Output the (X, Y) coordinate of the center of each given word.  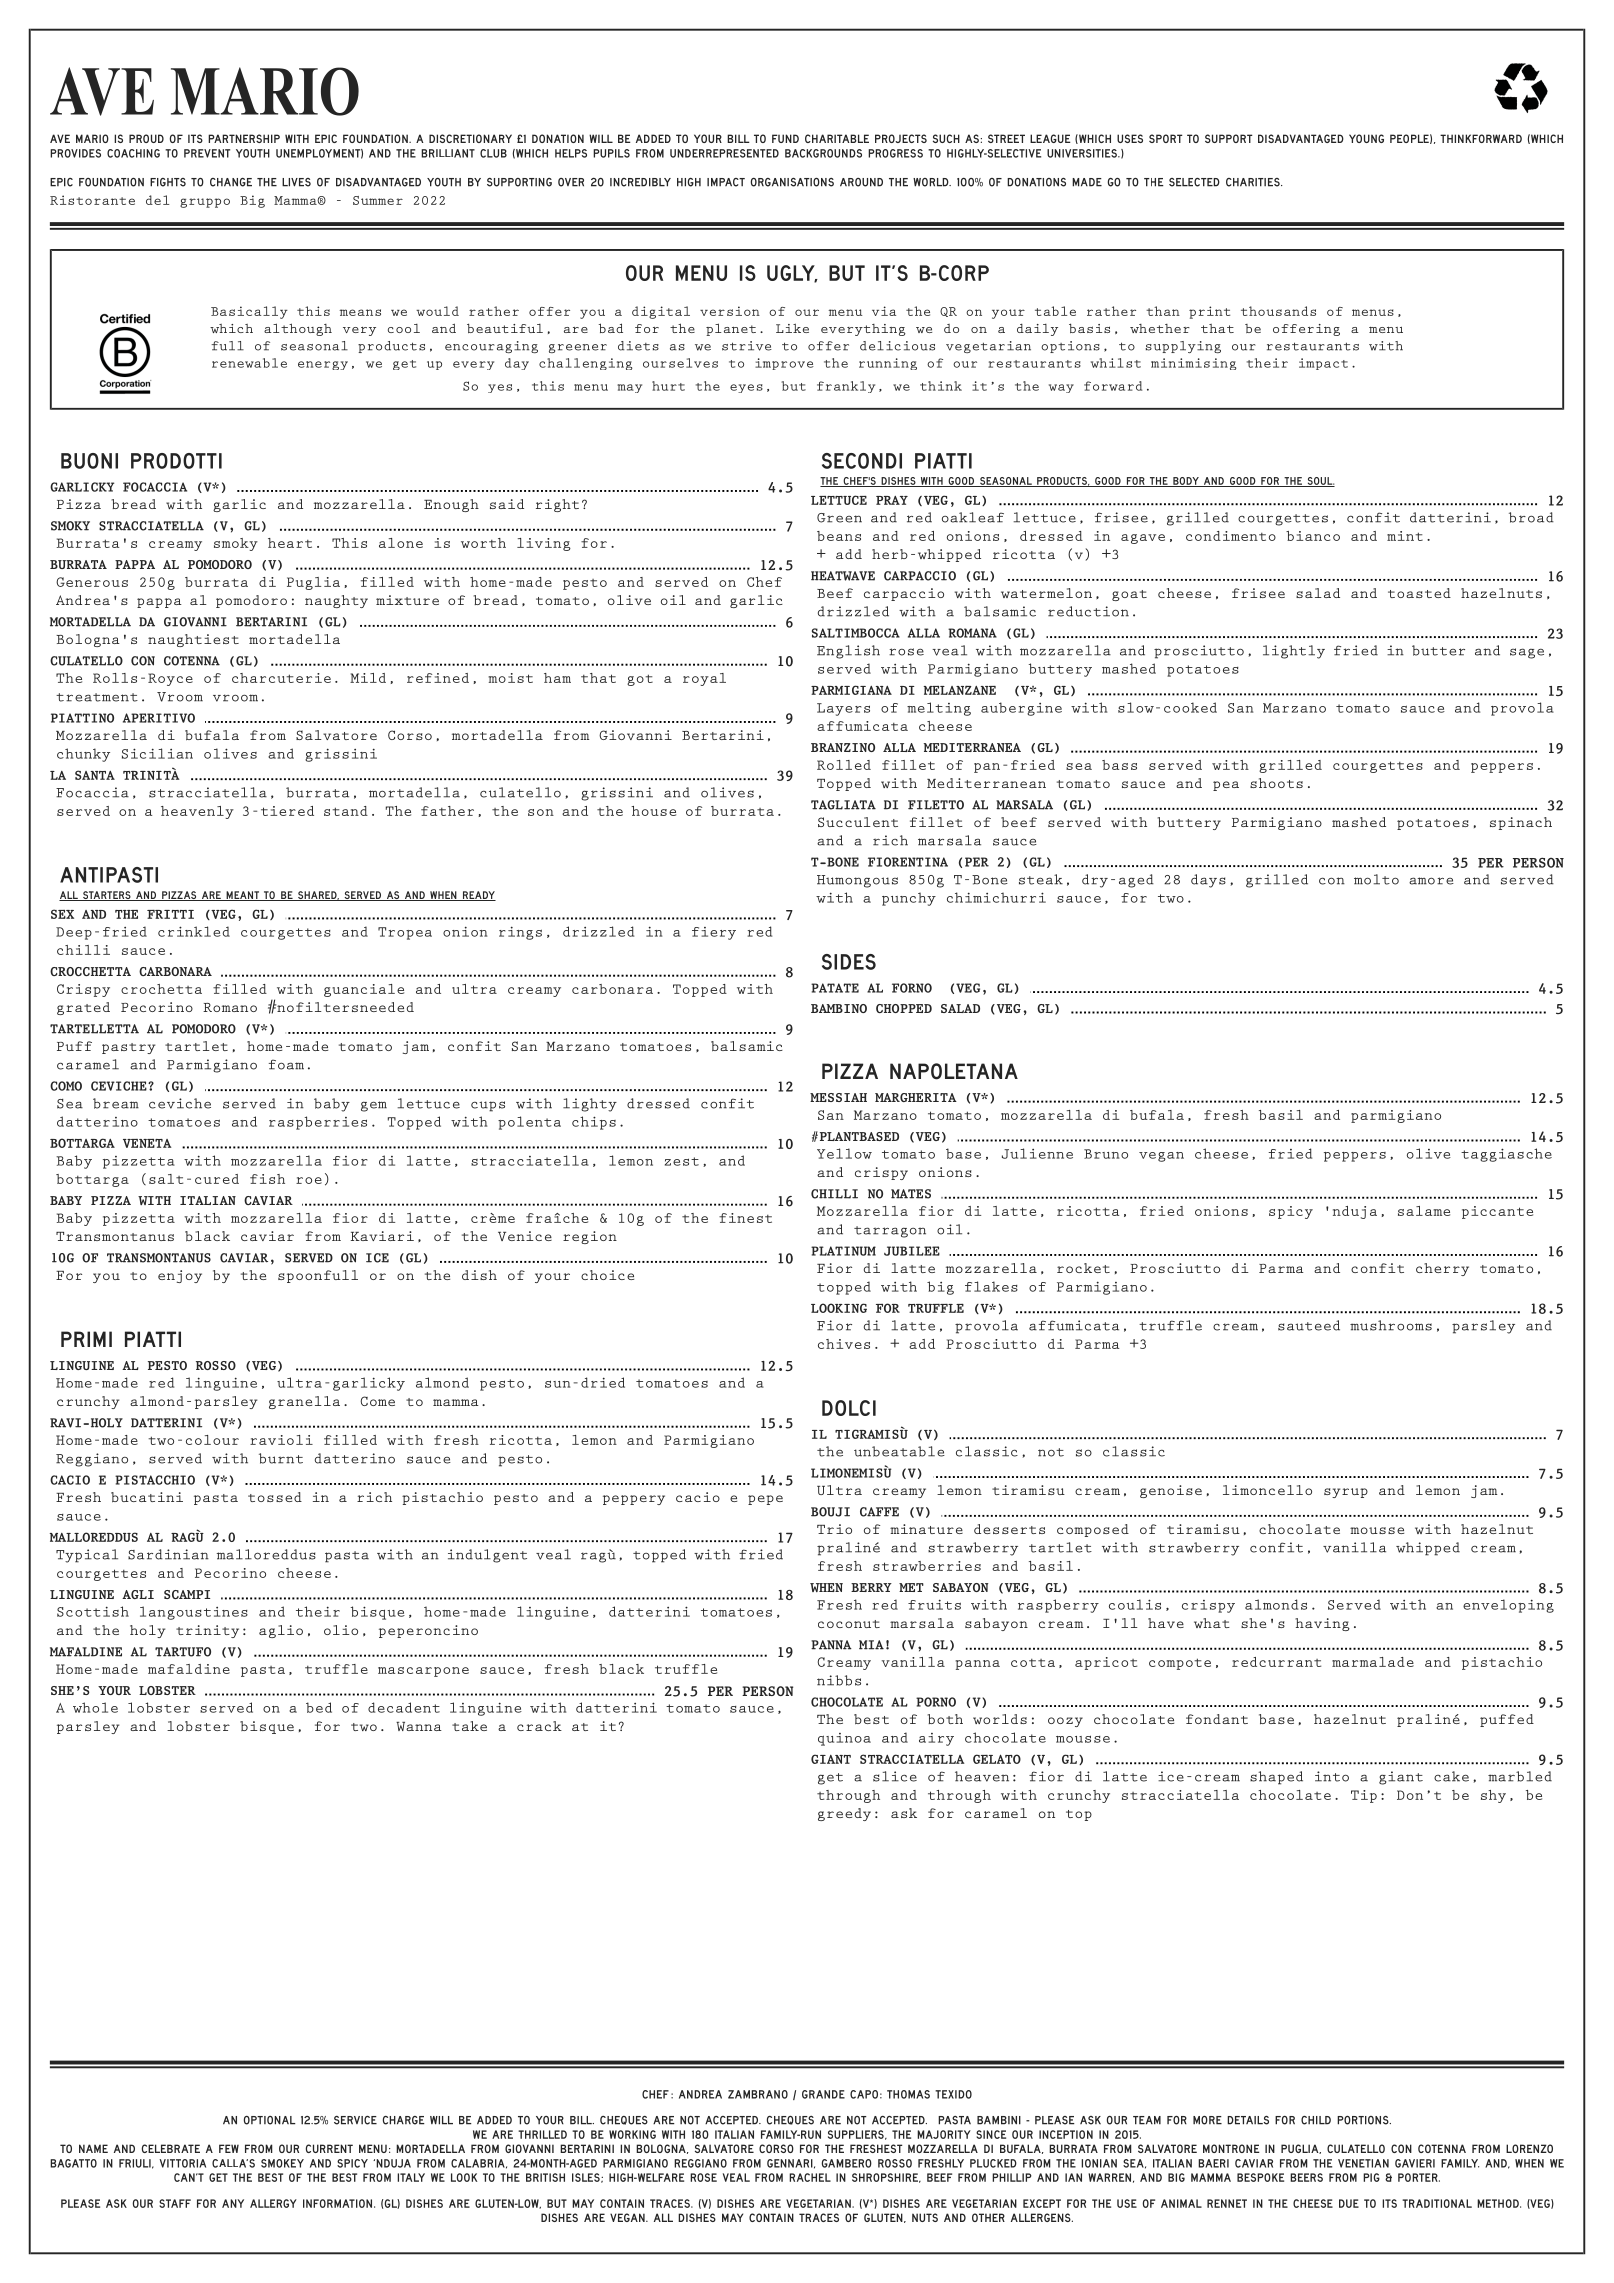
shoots (1276, 783)
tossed (275, 1497)
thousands (1278, 311)
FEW (229, 2148)
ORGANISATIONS (792, 182)
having (1322, 1624)
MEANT (242, 896)
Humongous (857, 881)
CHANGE (231, 182)
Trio (834, 1529)
